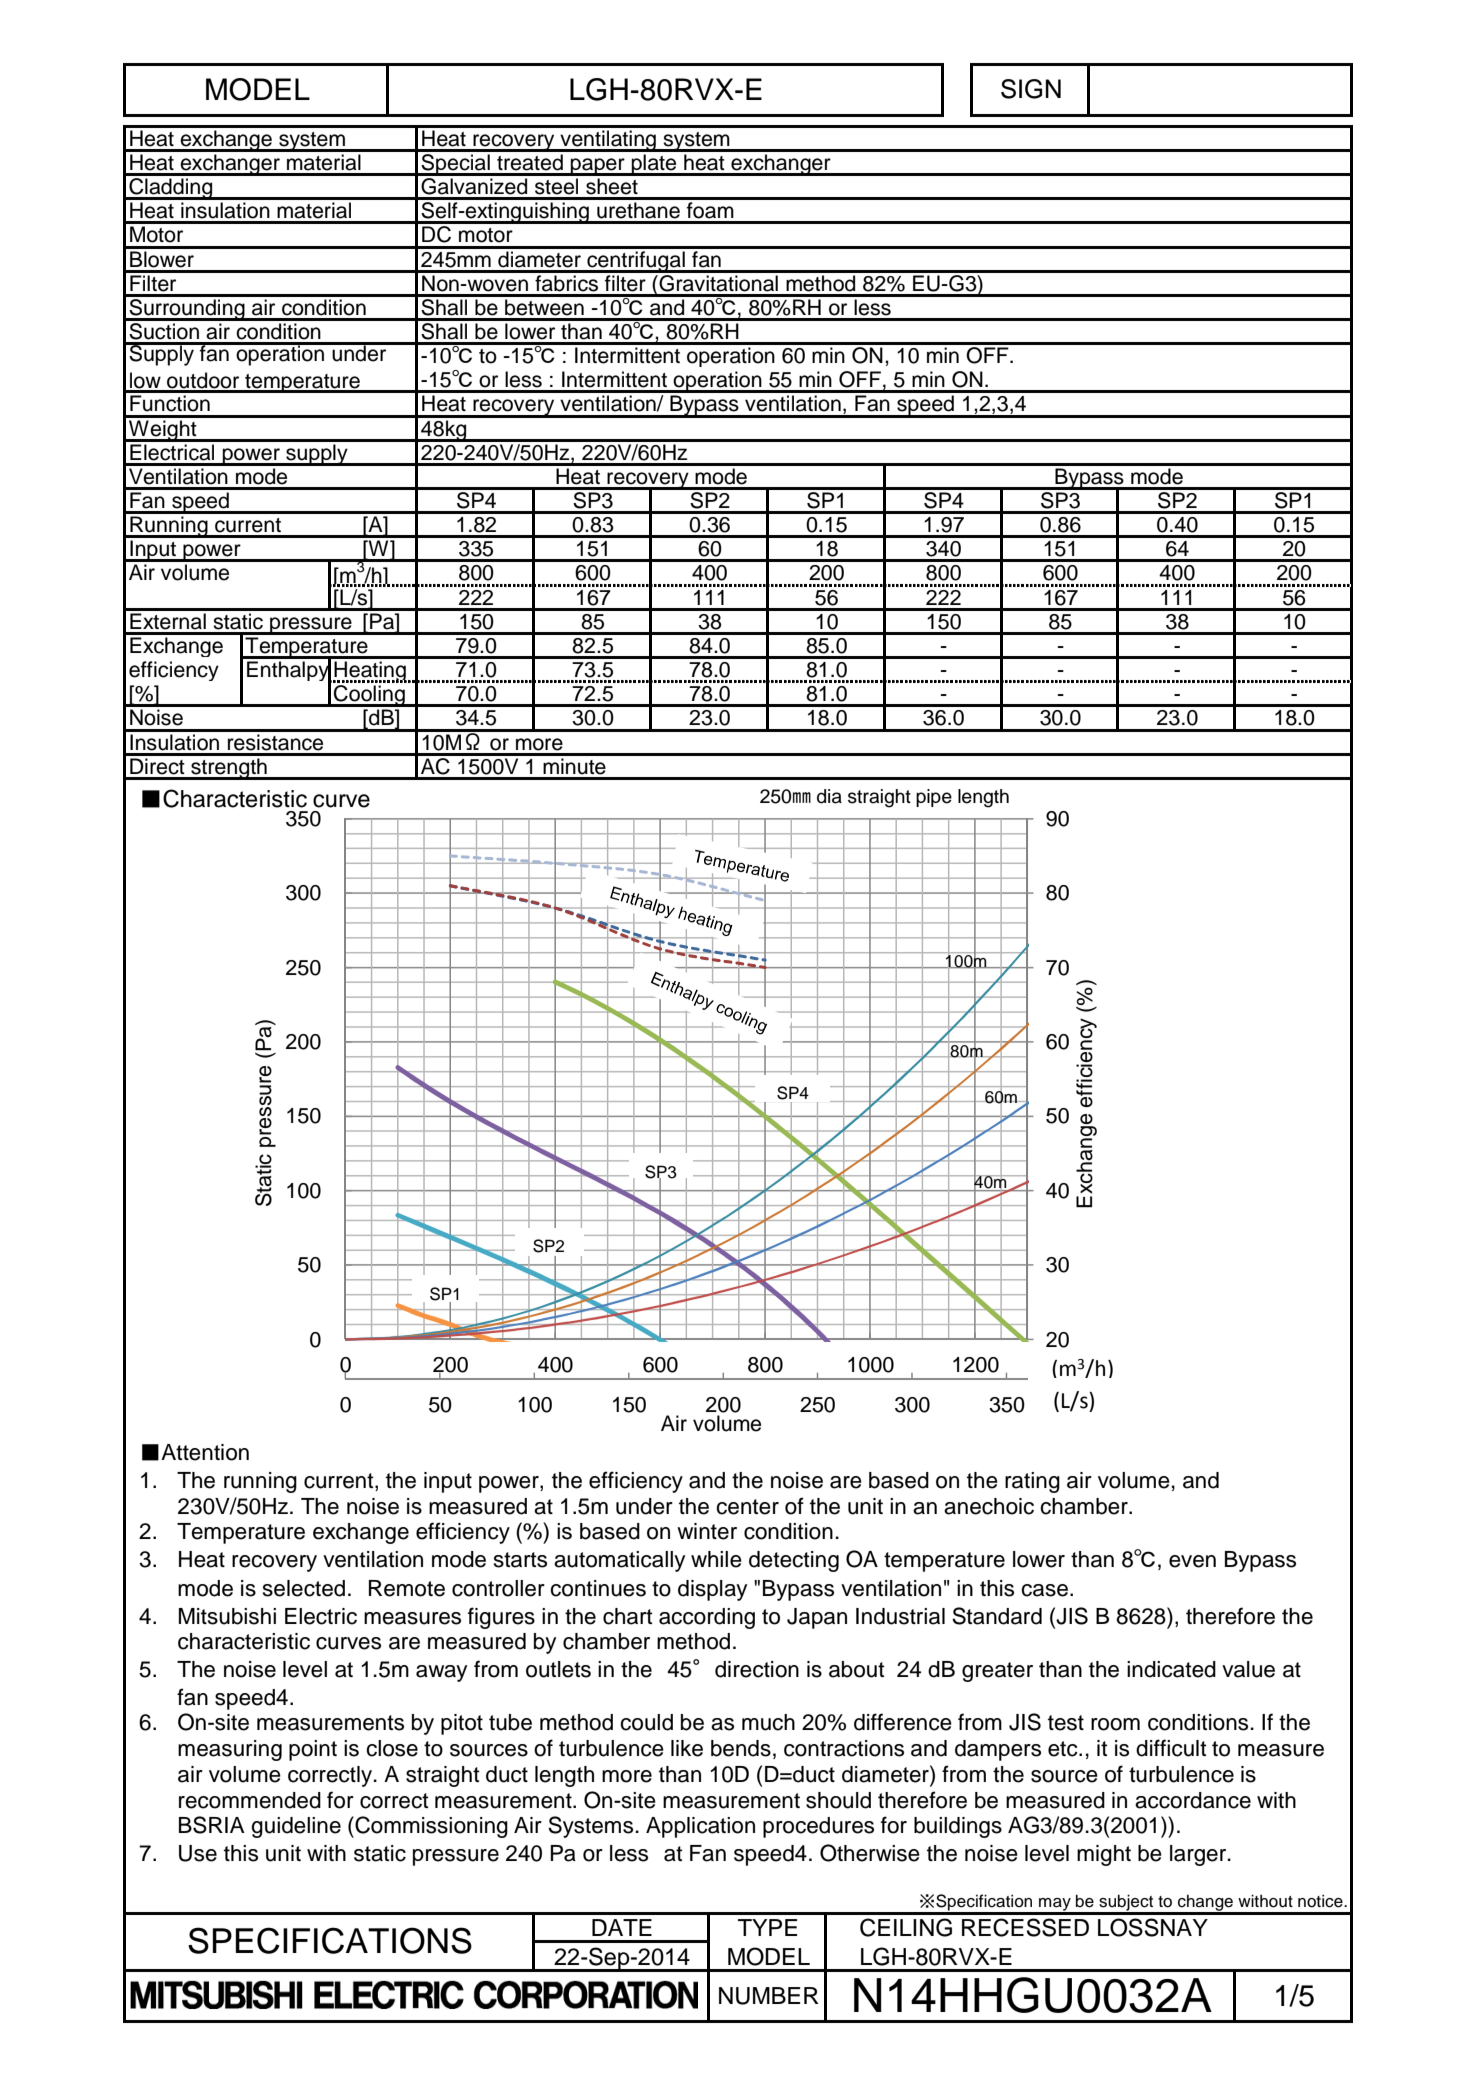  I want to click on starts, so click(520, 1560).
